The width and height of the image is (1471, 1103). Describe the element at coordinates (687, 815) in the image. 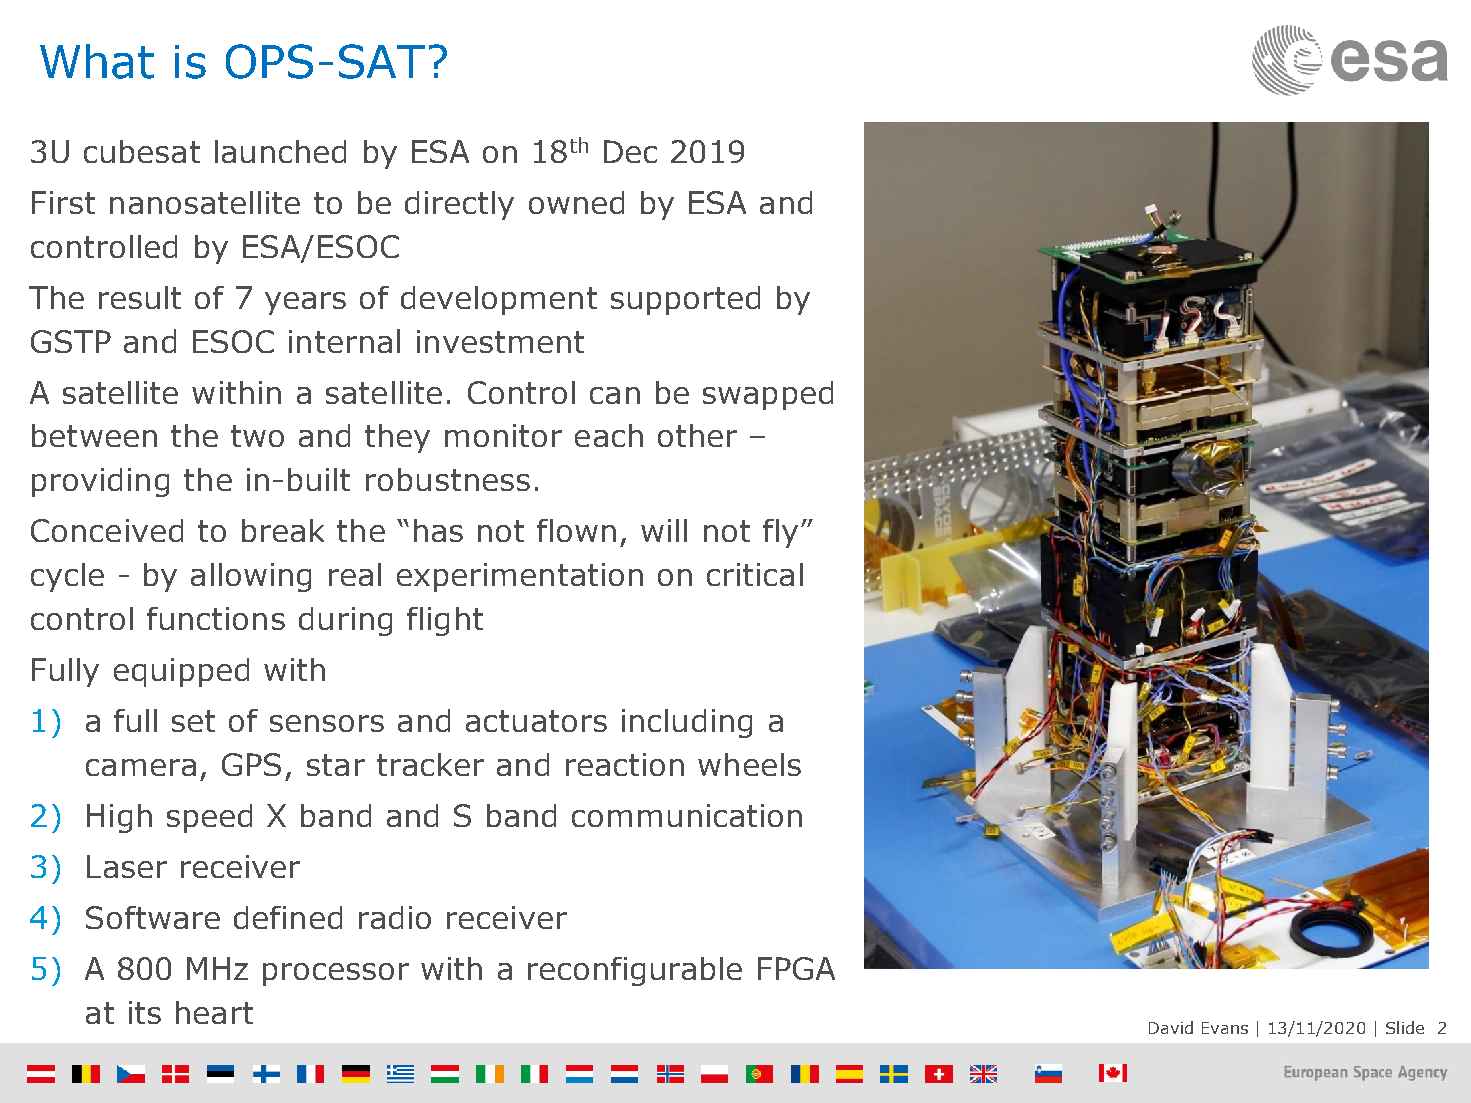

I see `communication` at that location.
